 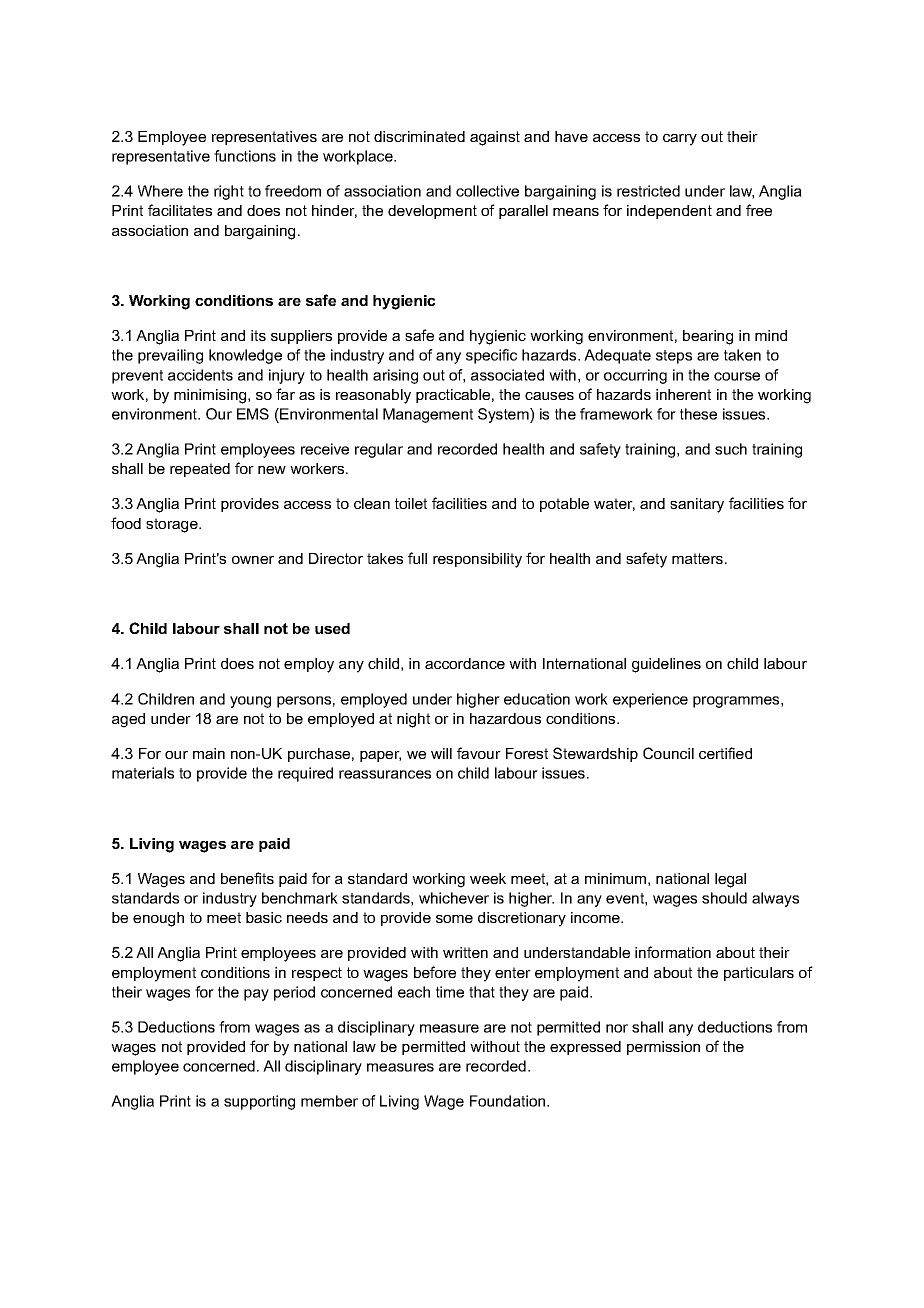 What do you see at coordinates (509, 1101) in the screenshot?
I see `Foundation` at bounding box center [509, 1101].
